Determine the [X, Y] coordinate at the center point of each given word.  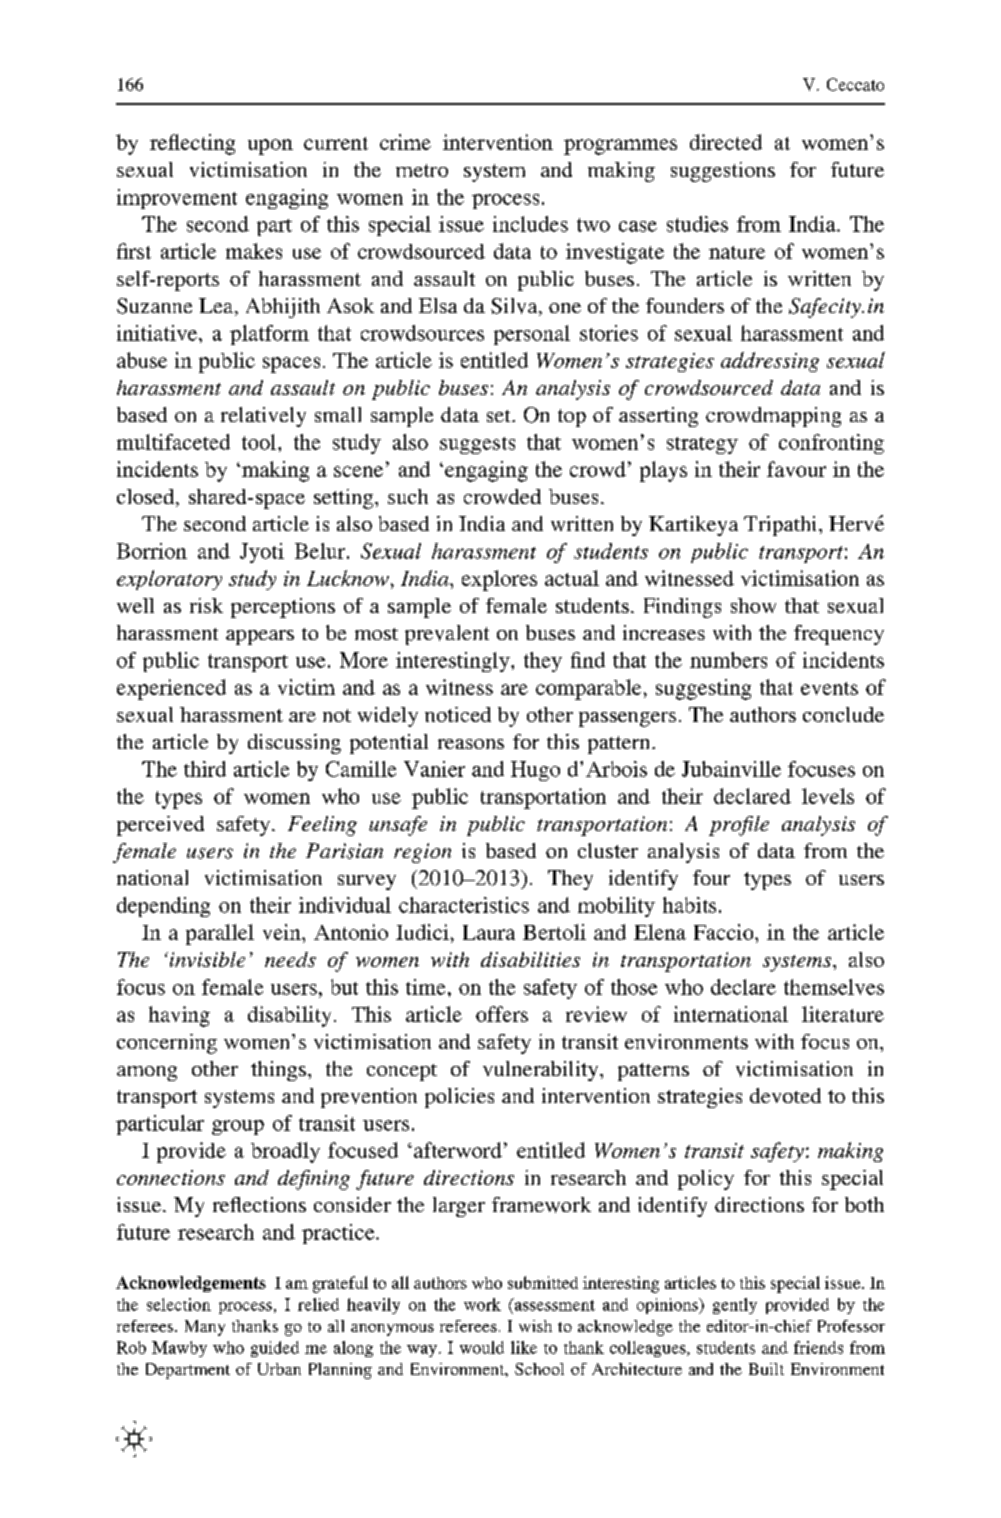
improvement [177, 199]
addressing [770, 362]
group [238, 1127]
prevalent [447, 635]
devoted [785, 1095]
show [753, 605]
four [711, 877]
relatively [263, 417]
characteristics [464, 905]
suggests [477, 445]
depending [163, 907]
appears [260, 637]
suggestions [723, 172]
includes [530, 224]
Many [205, 1328]
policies [459, 1098]
